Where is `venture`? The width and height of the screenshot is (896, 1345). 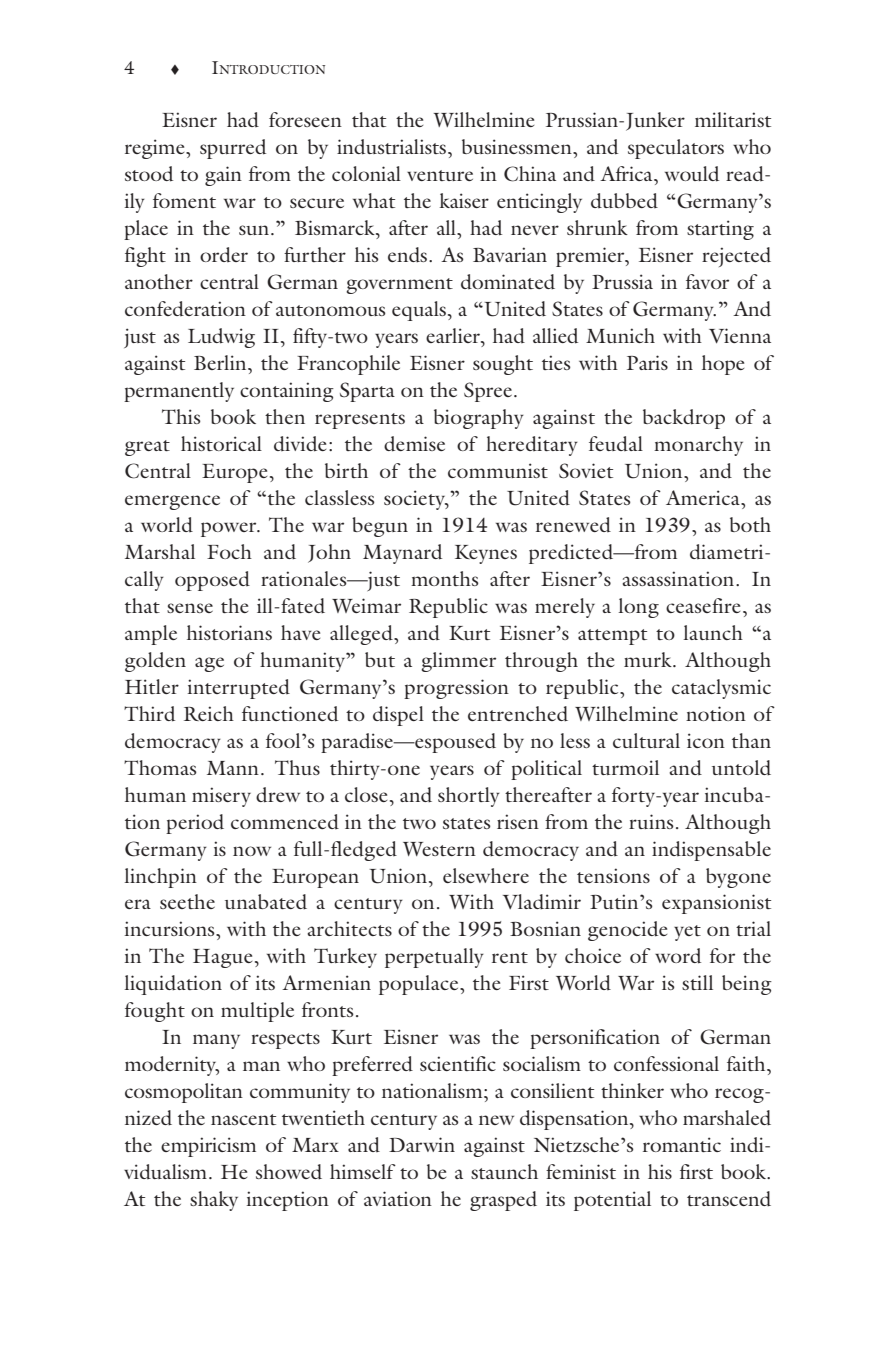 venture is located at coordinates (440, 175).
